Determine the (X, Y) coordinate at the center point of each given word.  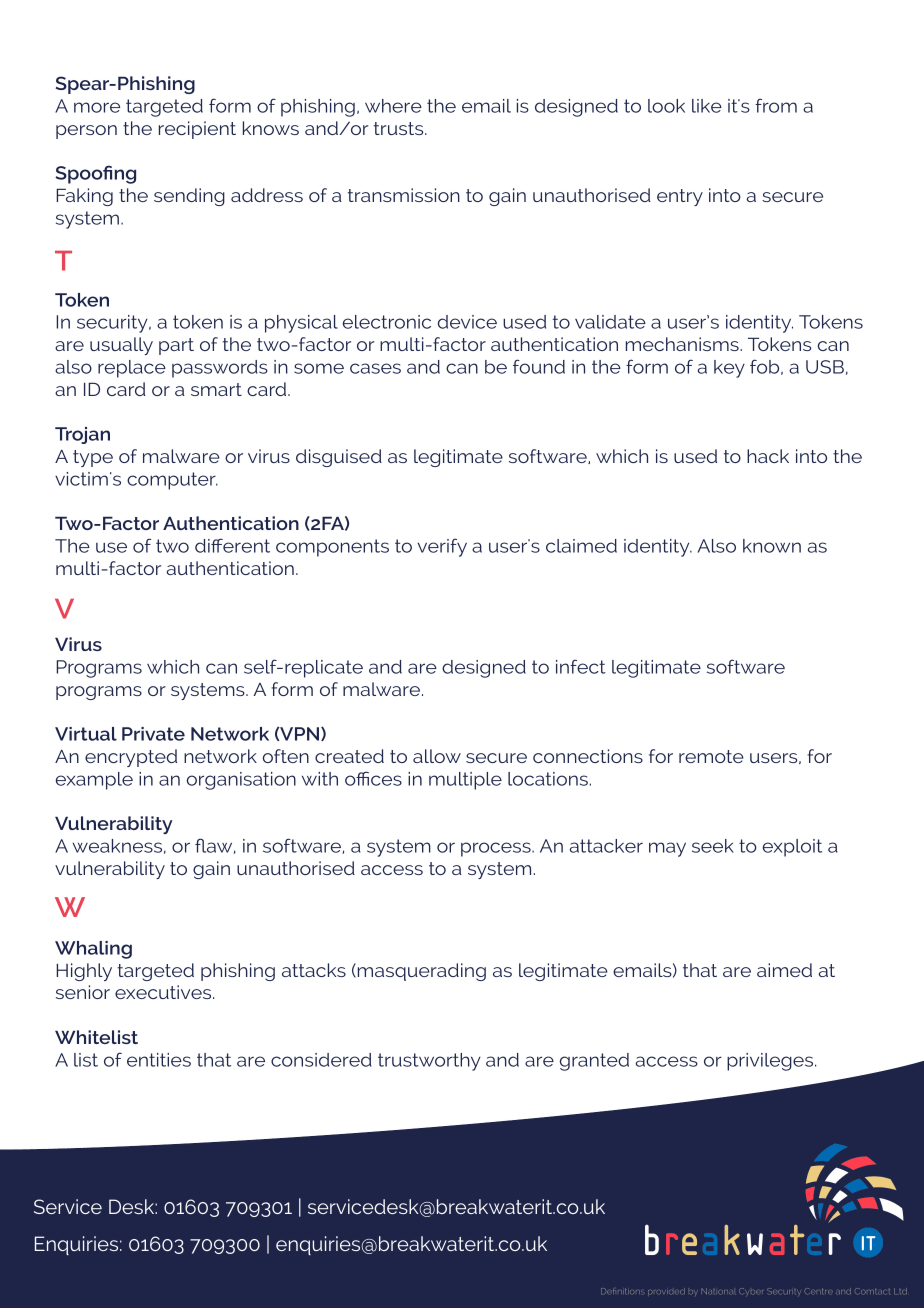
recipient (197, 130)
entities (159, 1060)
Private (153, 734)
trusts (400, 128)
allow (437, 756)
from (776, 105)
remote (711, 756)
